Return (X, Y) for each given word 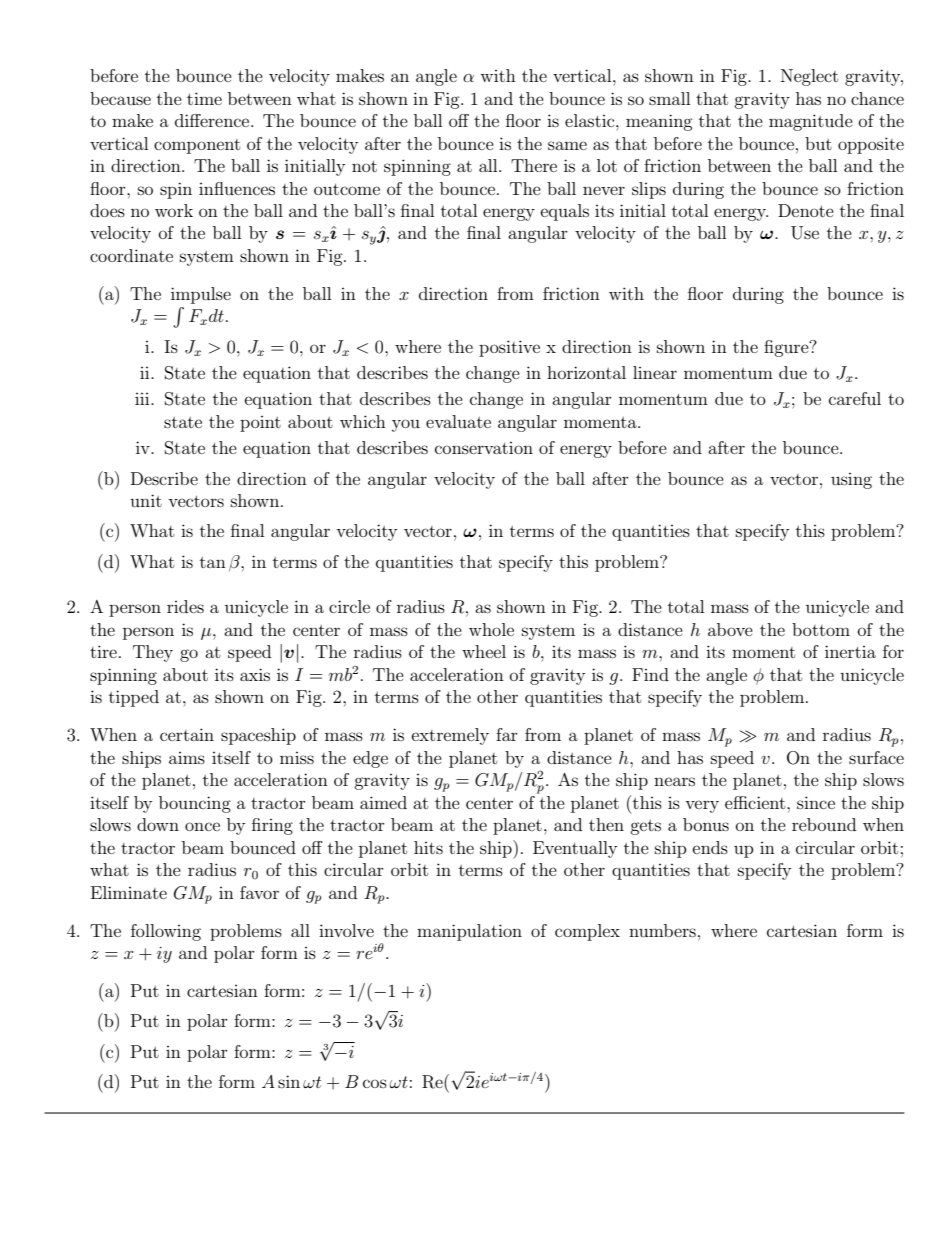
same (567, 145)
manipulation (469, 932)
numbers (662, 930)
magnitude (811, 122)
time (204, 98)
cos (375, 1083)
